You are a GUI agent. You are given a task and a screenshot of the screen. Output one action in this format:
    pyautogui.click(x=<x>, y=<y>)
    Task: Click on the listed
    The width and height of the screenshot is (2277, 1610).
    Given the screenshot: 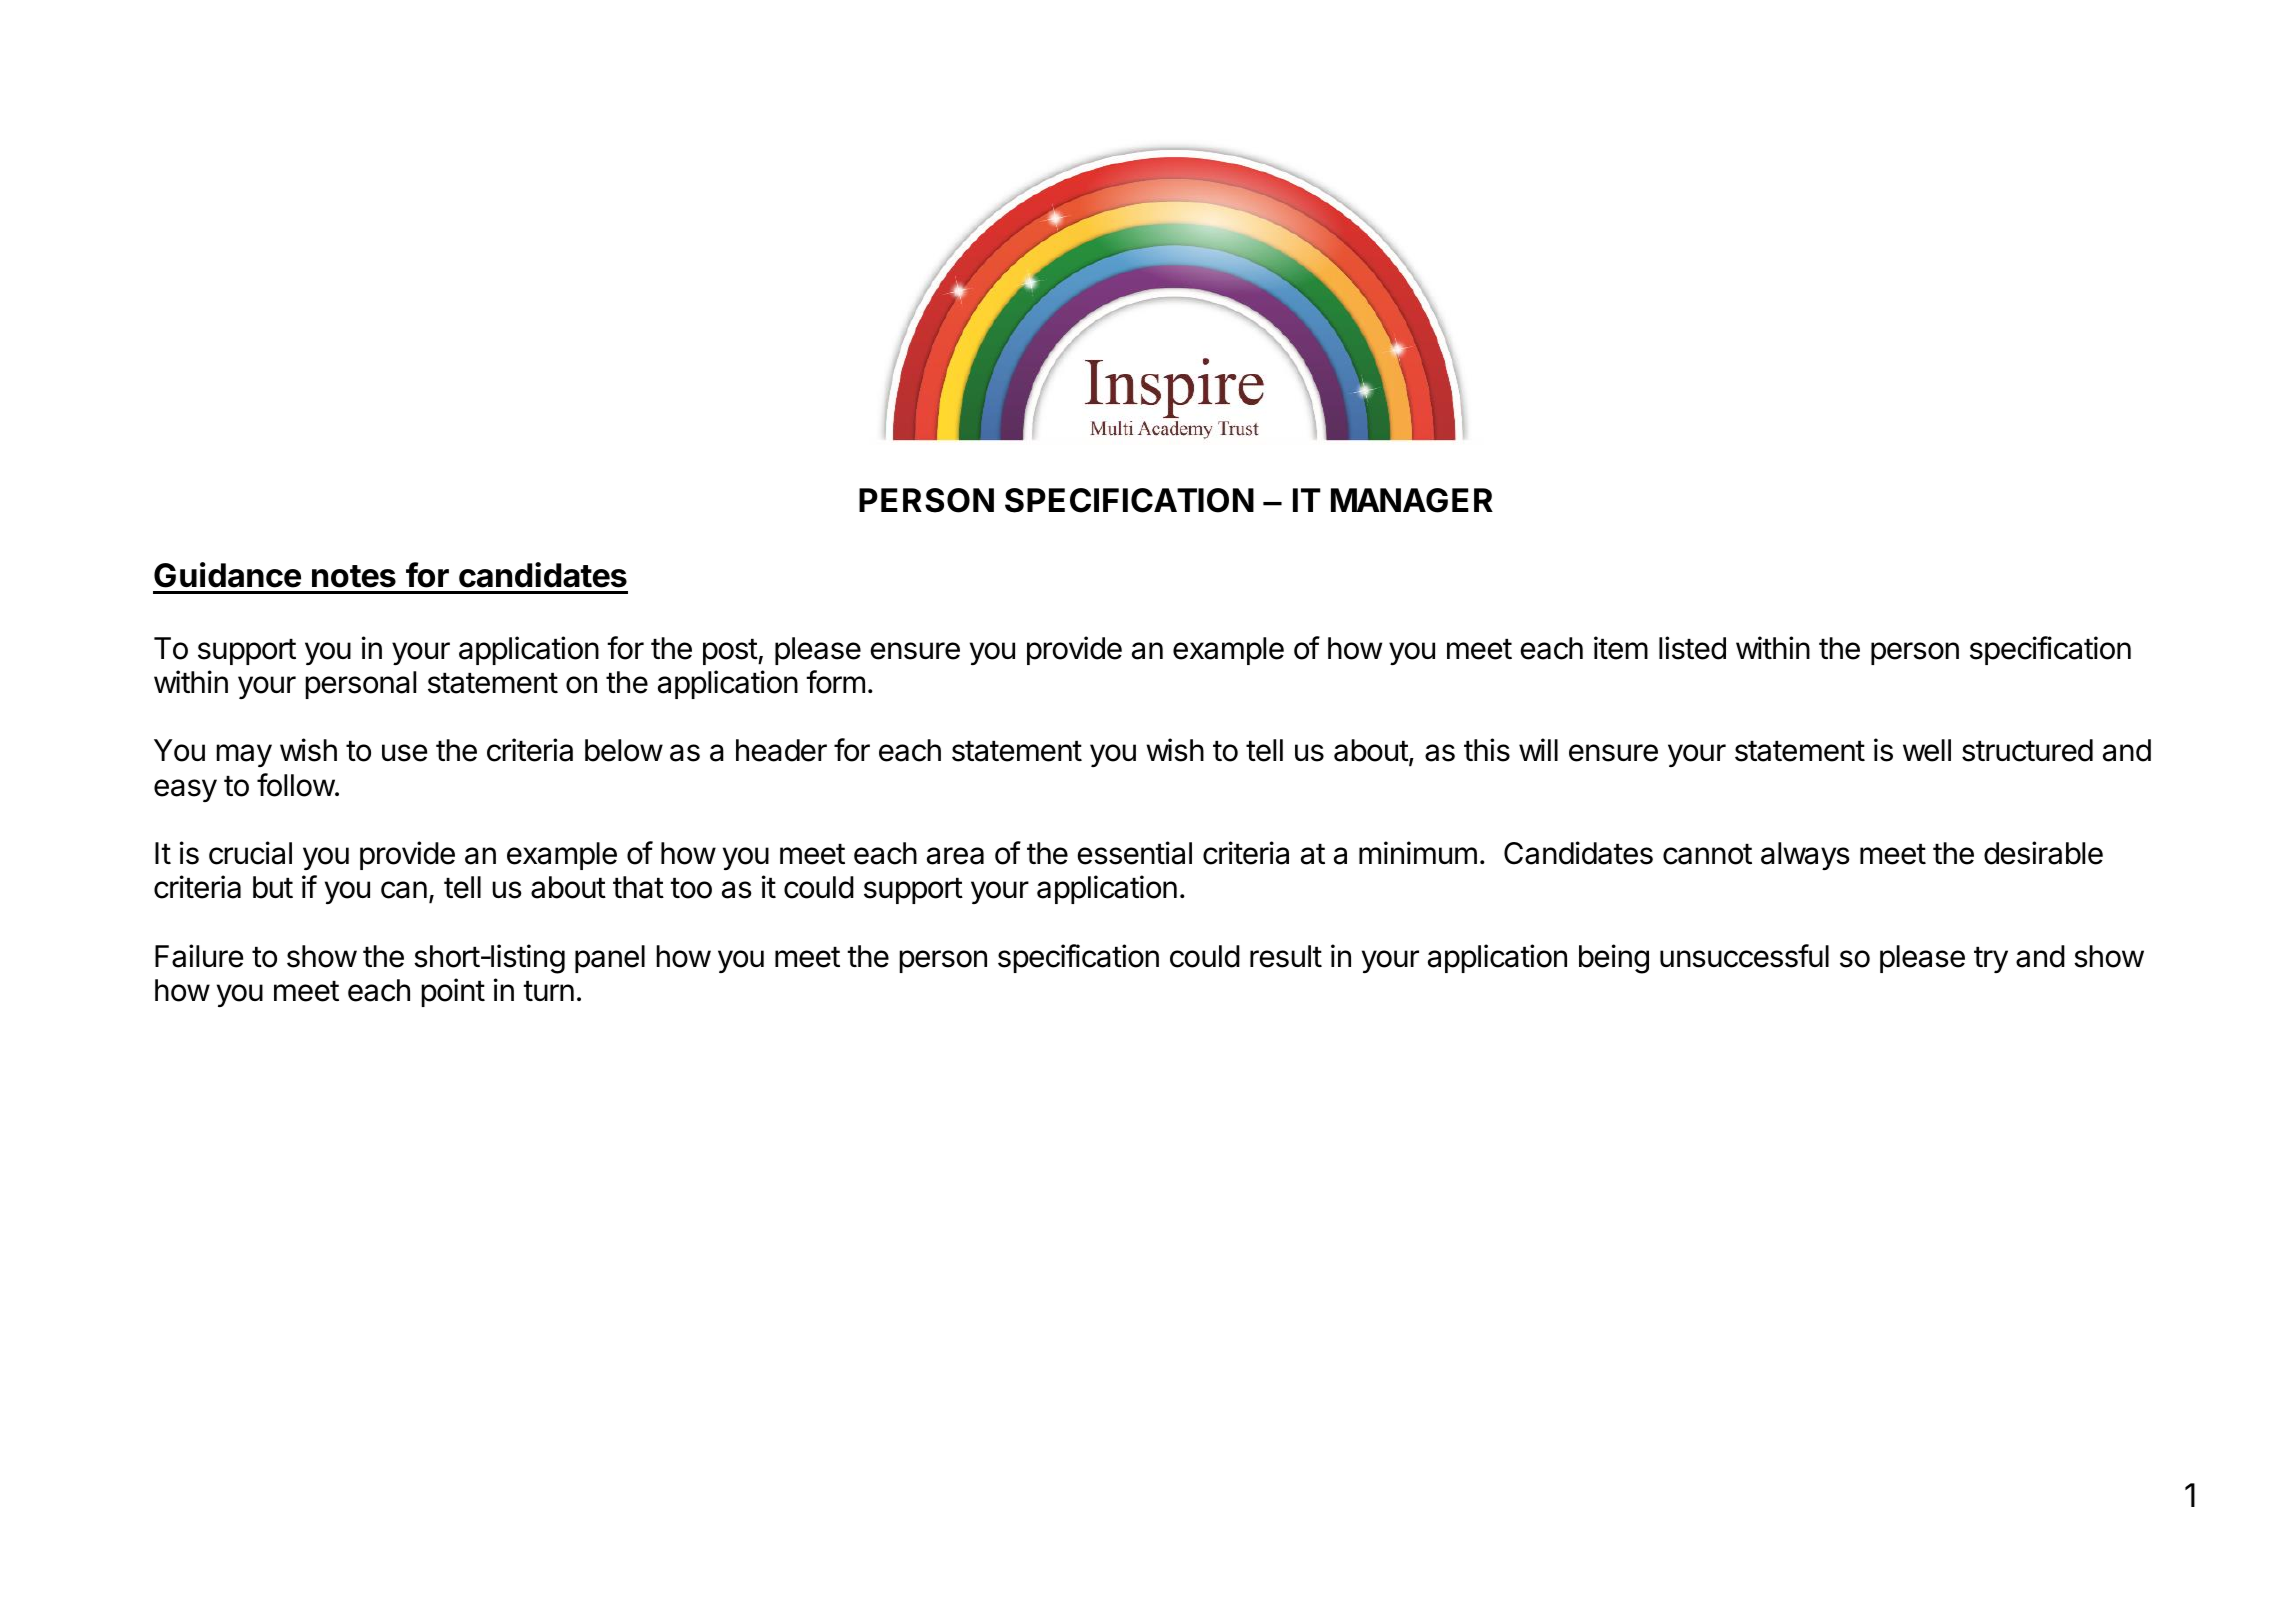 What is the action you would take?
    pyautogui.click(x=1692, y=648)
